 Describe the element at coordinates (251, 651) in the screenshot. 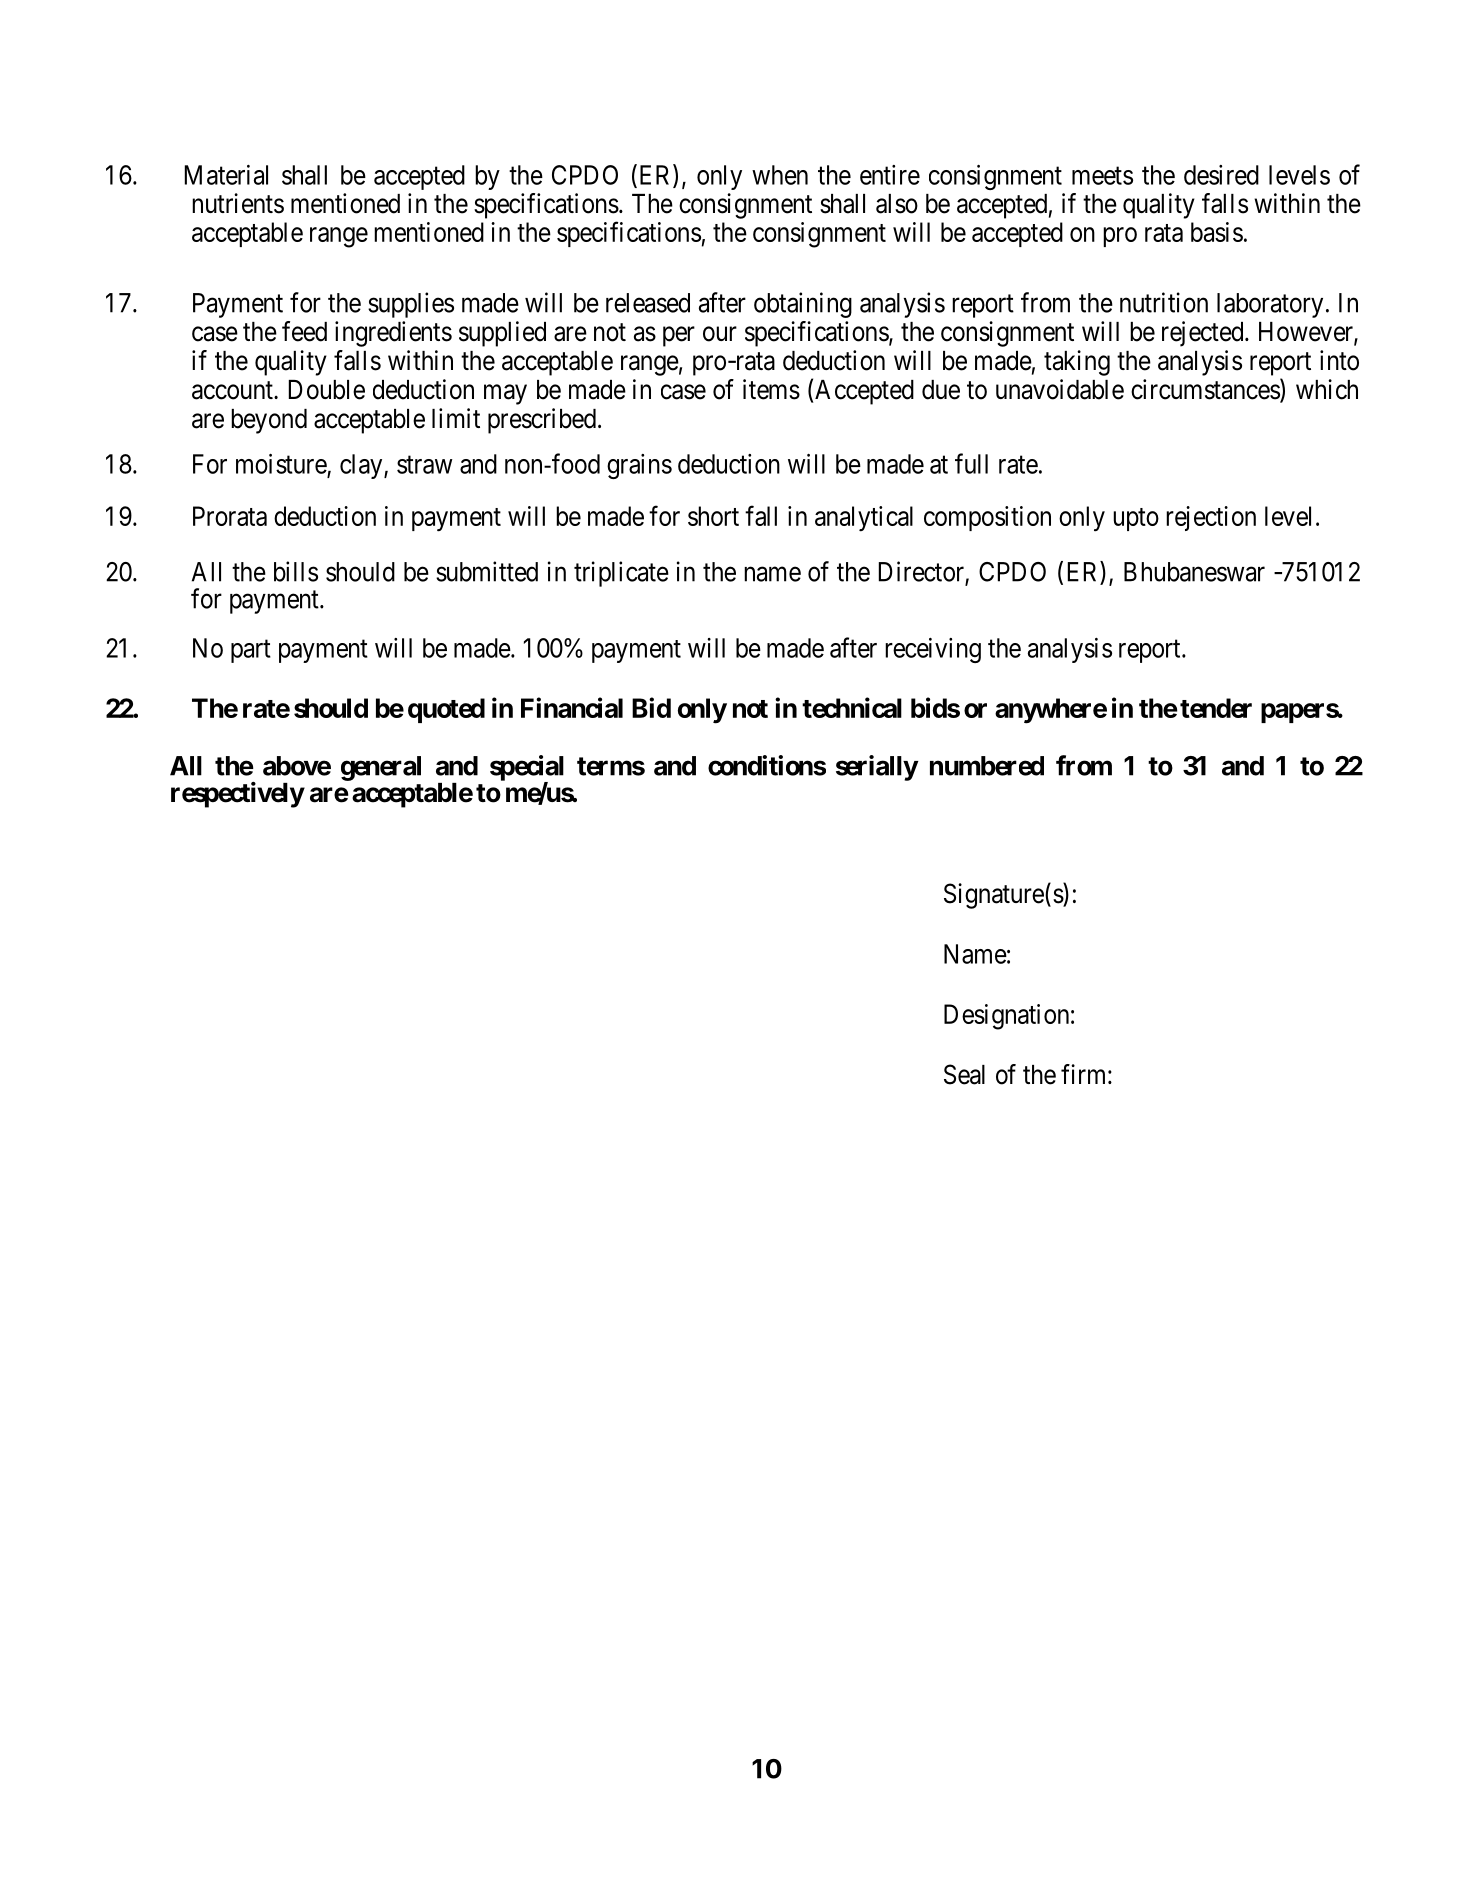

I see `part` at that location.
